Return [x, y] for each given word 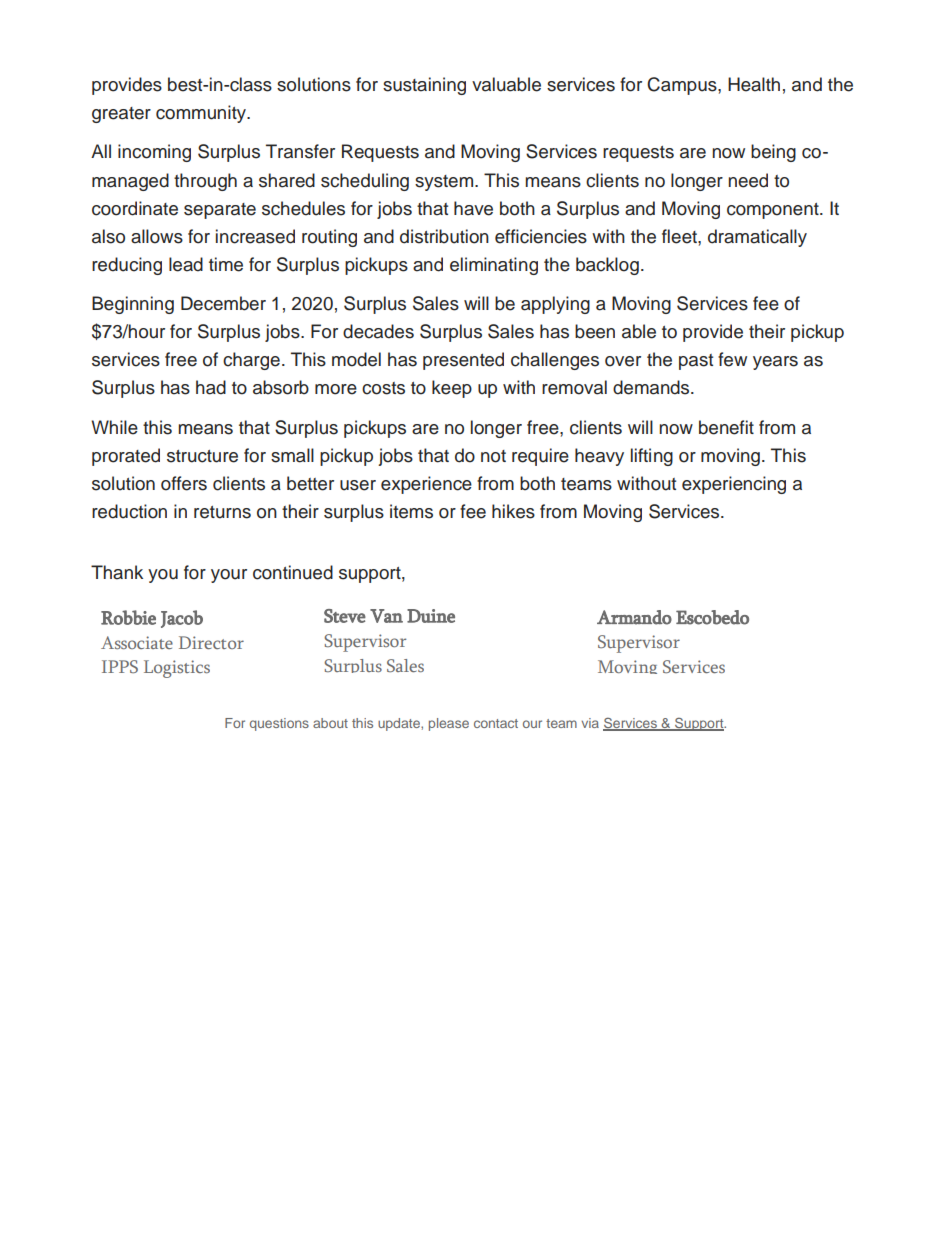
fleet [680, 236]
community [202, 114]
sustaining [424, 86]
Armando [634, 617]
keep [452, 389]
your [229, 576]
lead [186, 264]
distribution [444, 236]
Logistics [177, 669]
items [411, 511]
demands [652, 387]
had [211, 387]
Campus [683, 86]
